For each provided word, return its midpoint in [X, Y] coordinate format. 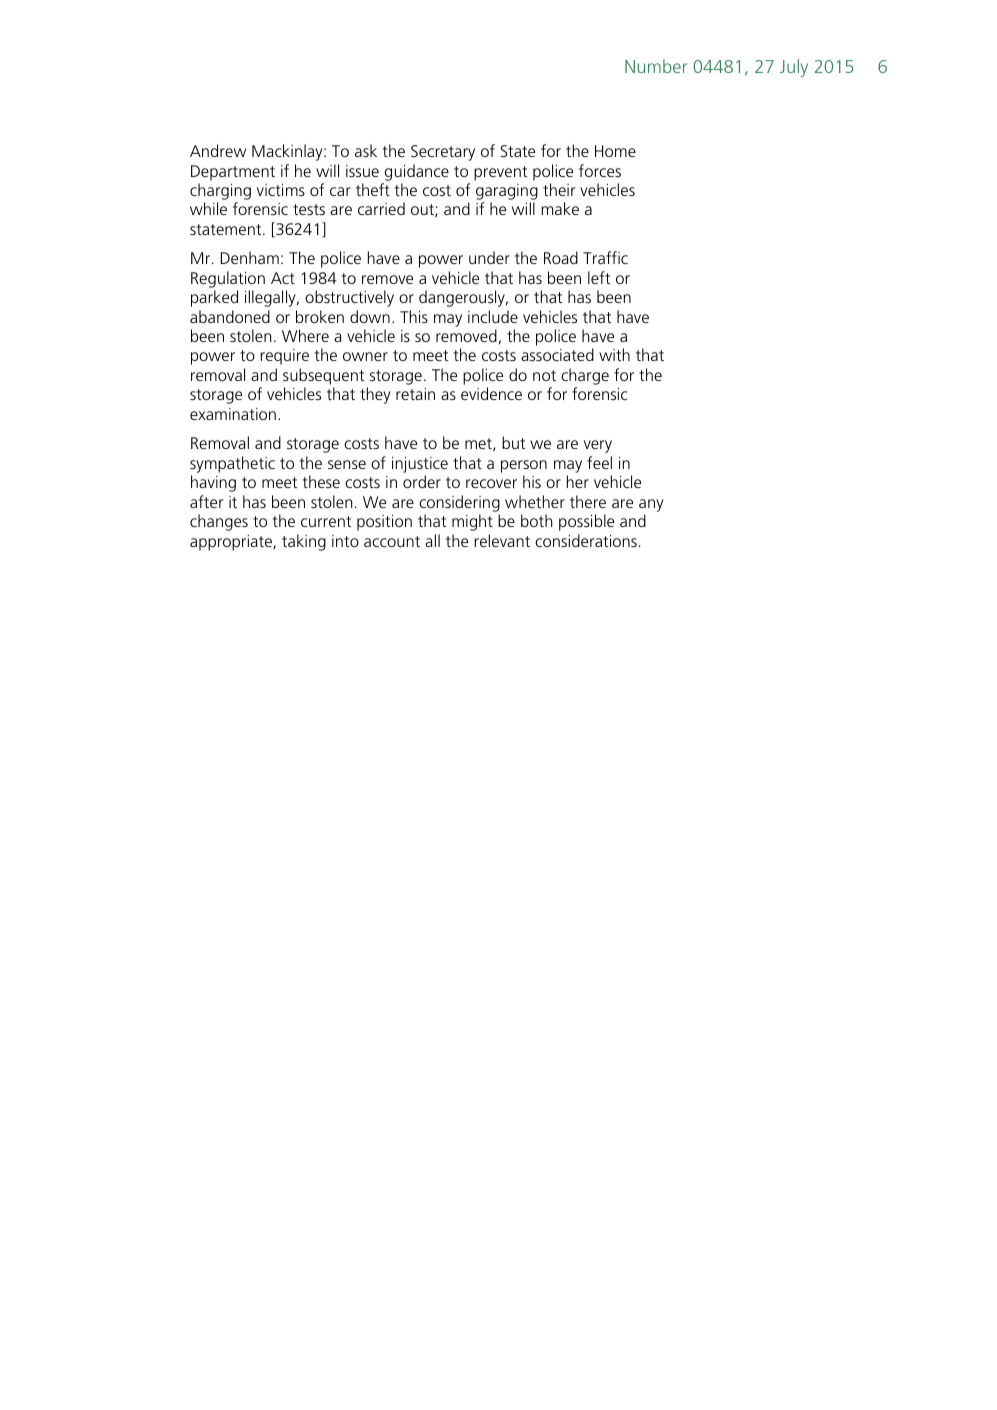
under [489, 257]
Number [656, 66]
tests [309, 209]
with [614, 354]
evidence [491, 393]
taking [304, 542]
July [794, 68]
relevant [502, 540]
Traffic [605, 257]
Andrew [218, 150]
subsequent [323, 376]
